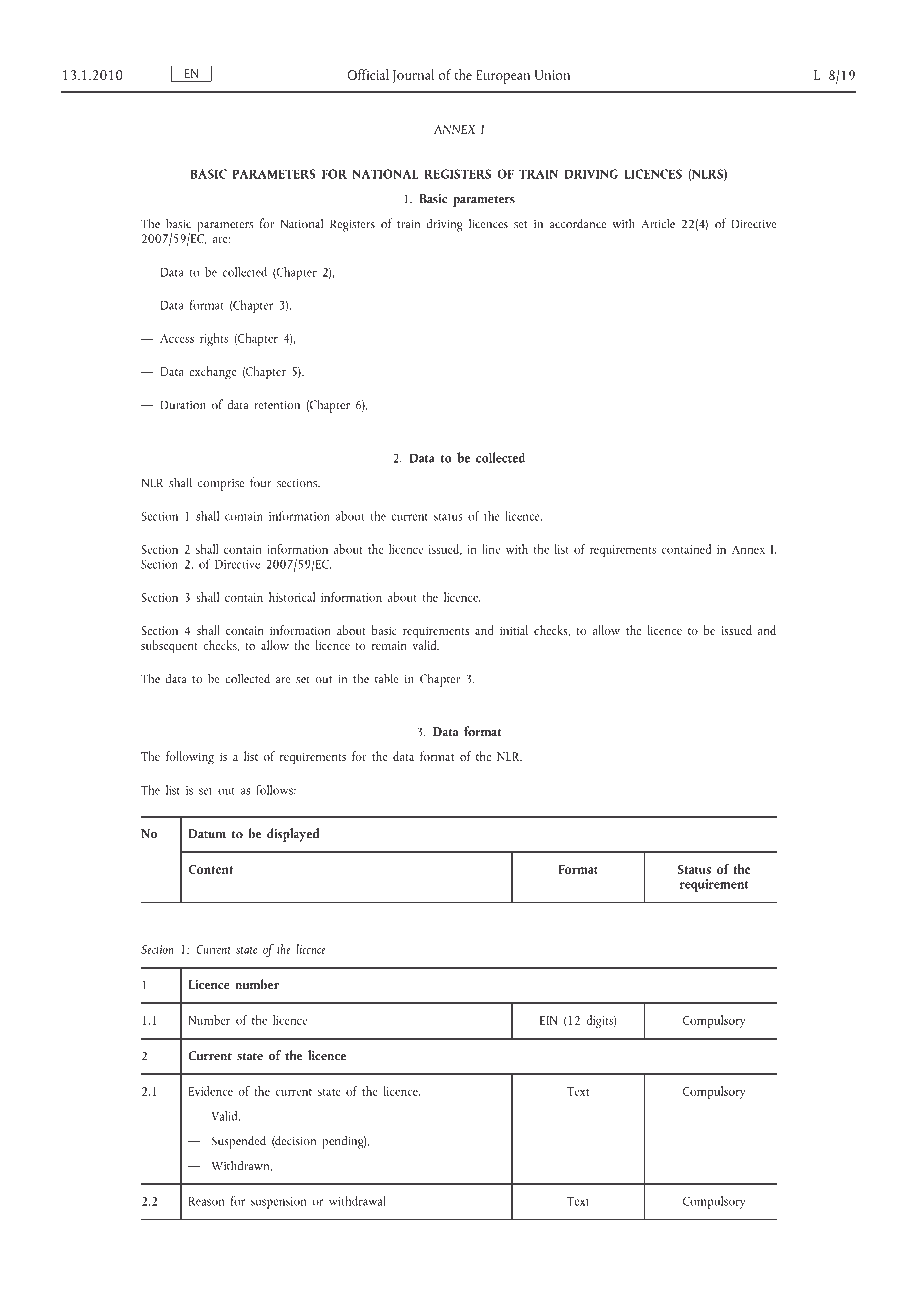  Describe the element at coordinates (239, 1142) in the screenshot. I see `Suspended` at that location.
